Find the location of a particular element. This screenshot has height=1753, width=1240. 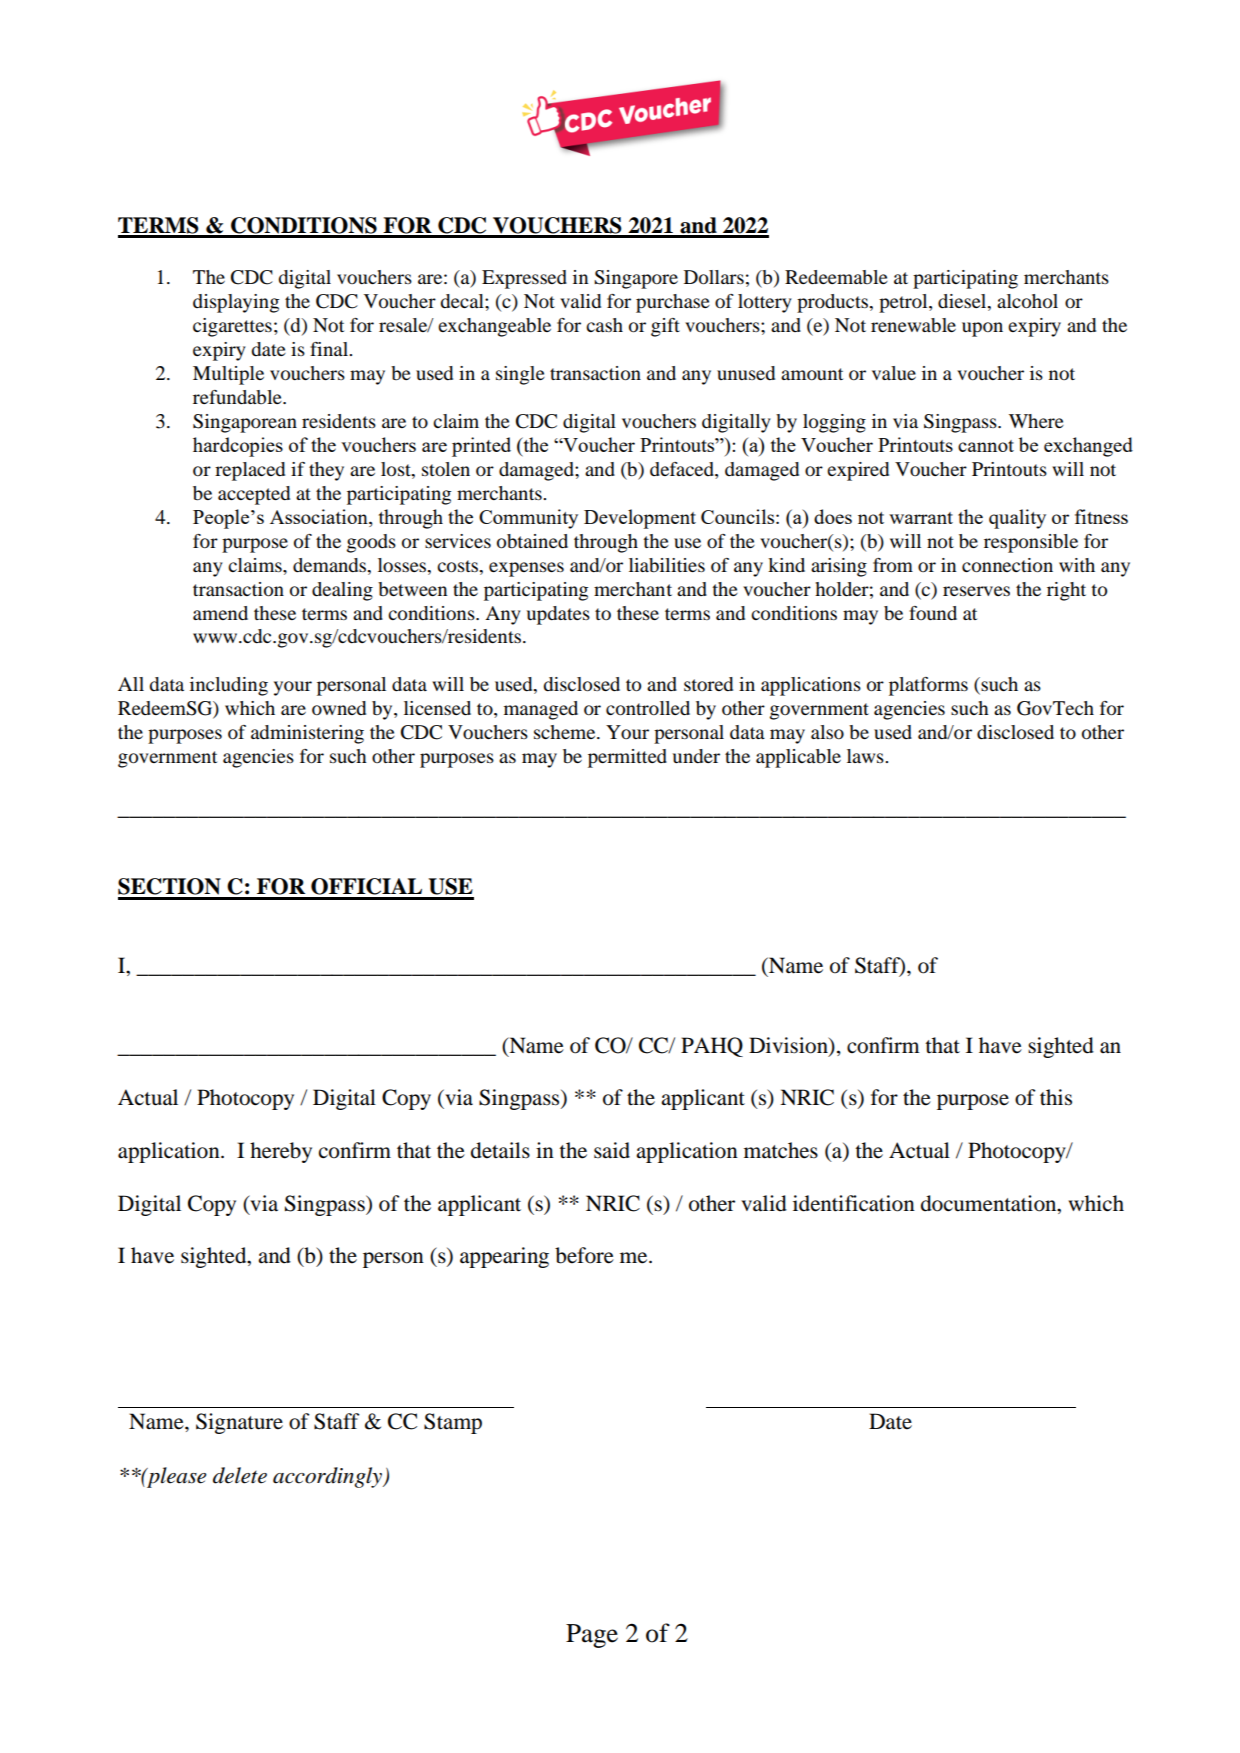

final is located at coordinates (330, 349).
